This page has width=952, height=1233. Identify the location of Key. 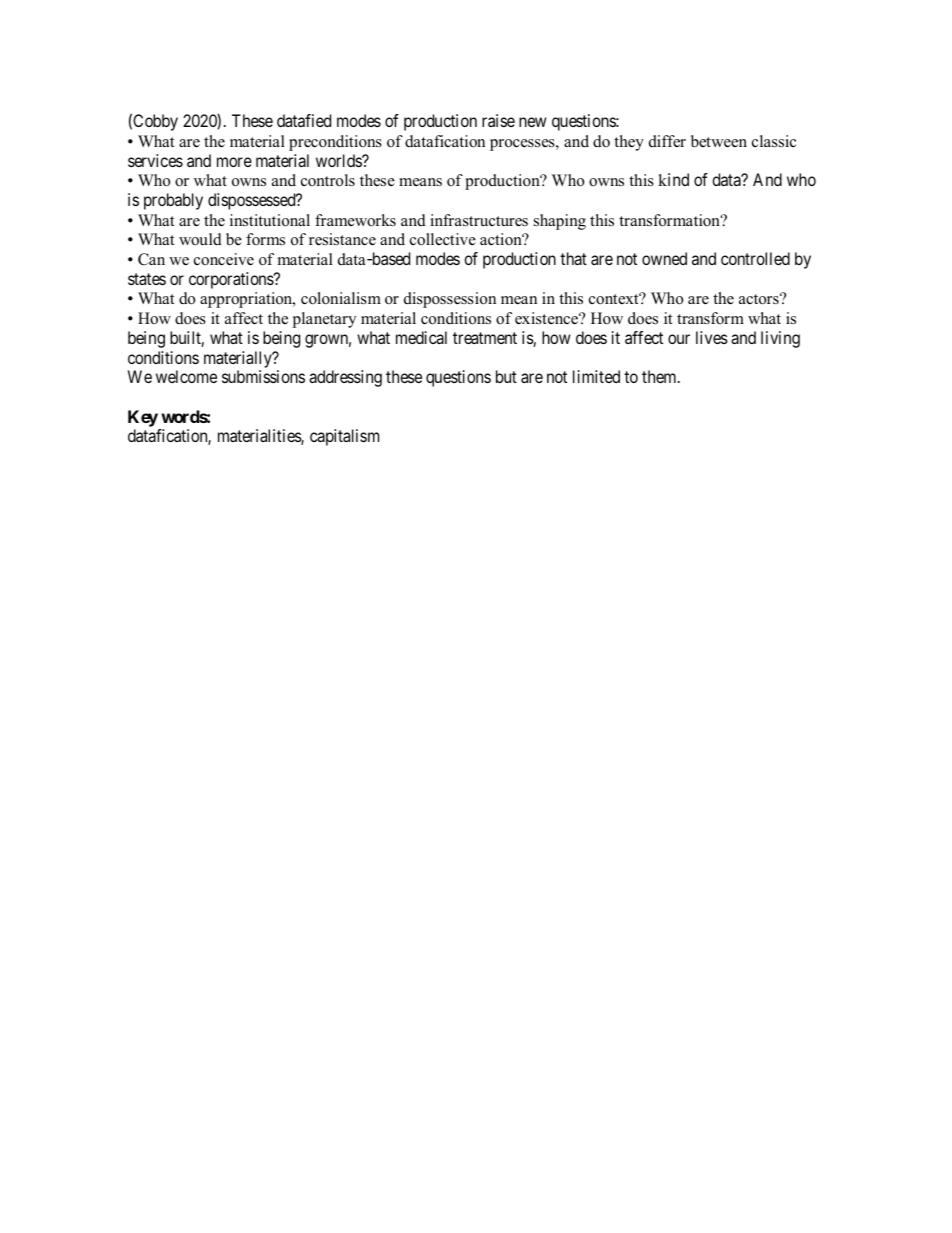
(143, 418).
